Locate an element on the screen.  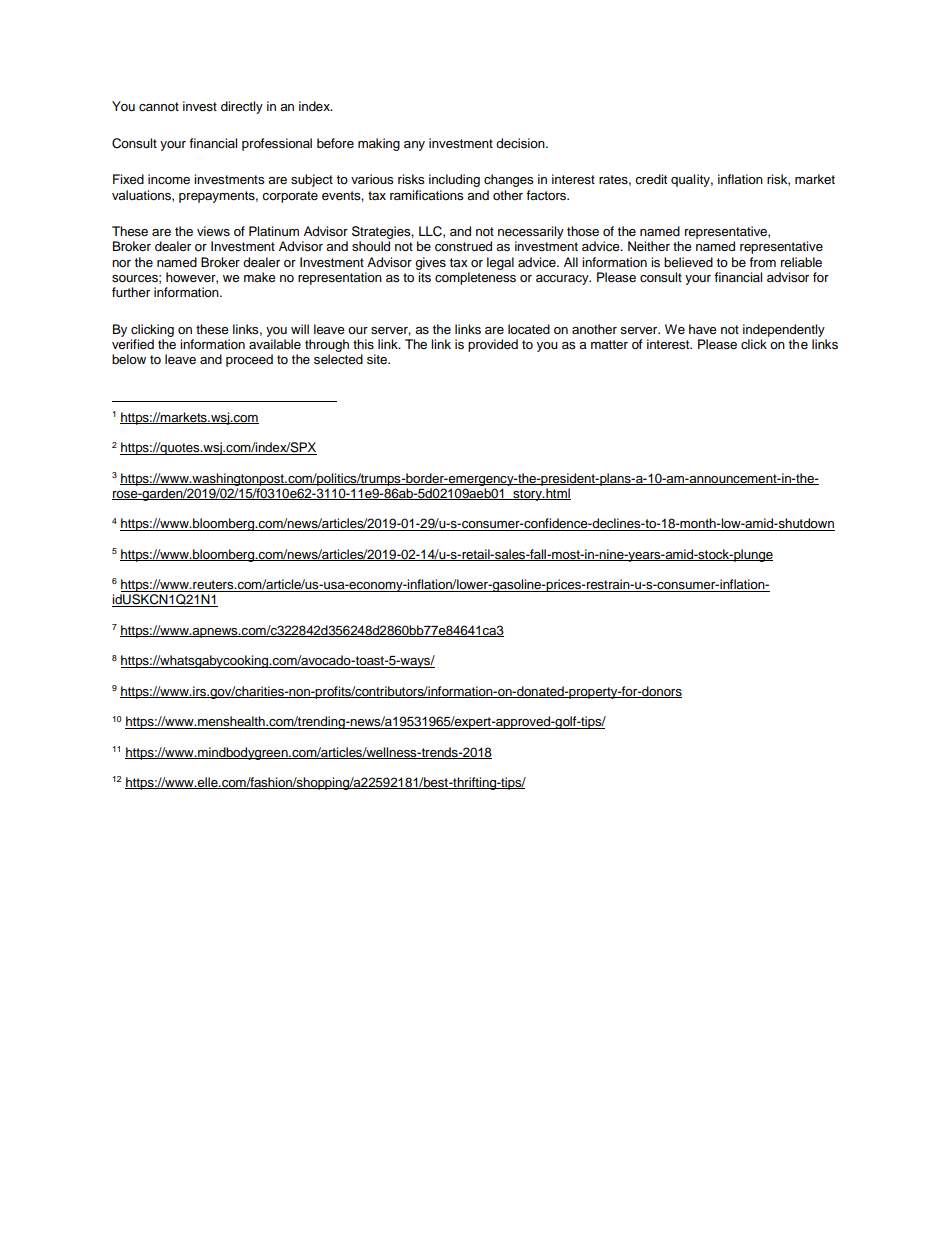
any is located at coordinates (414, 146).
